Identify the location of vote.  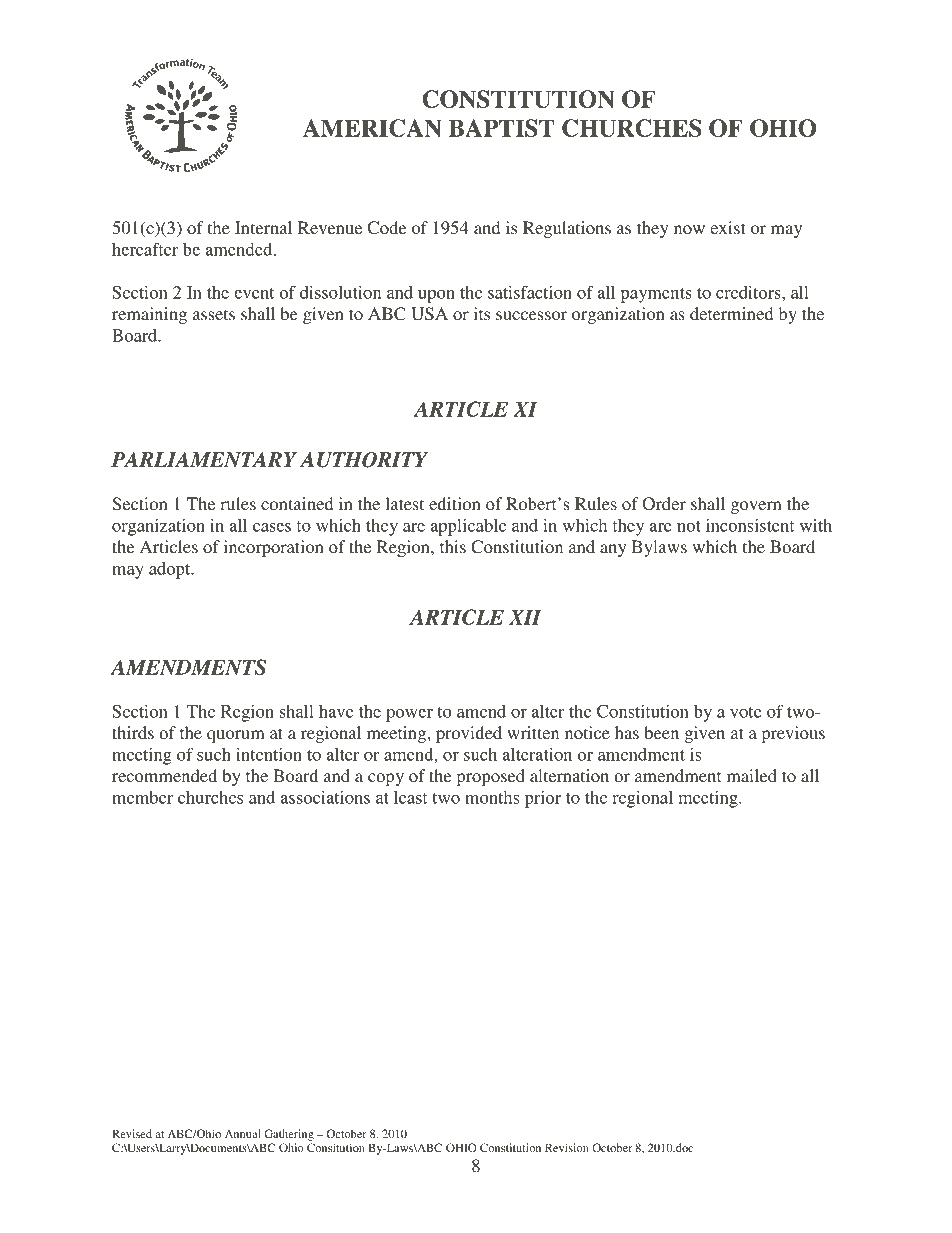
(746, 712).
